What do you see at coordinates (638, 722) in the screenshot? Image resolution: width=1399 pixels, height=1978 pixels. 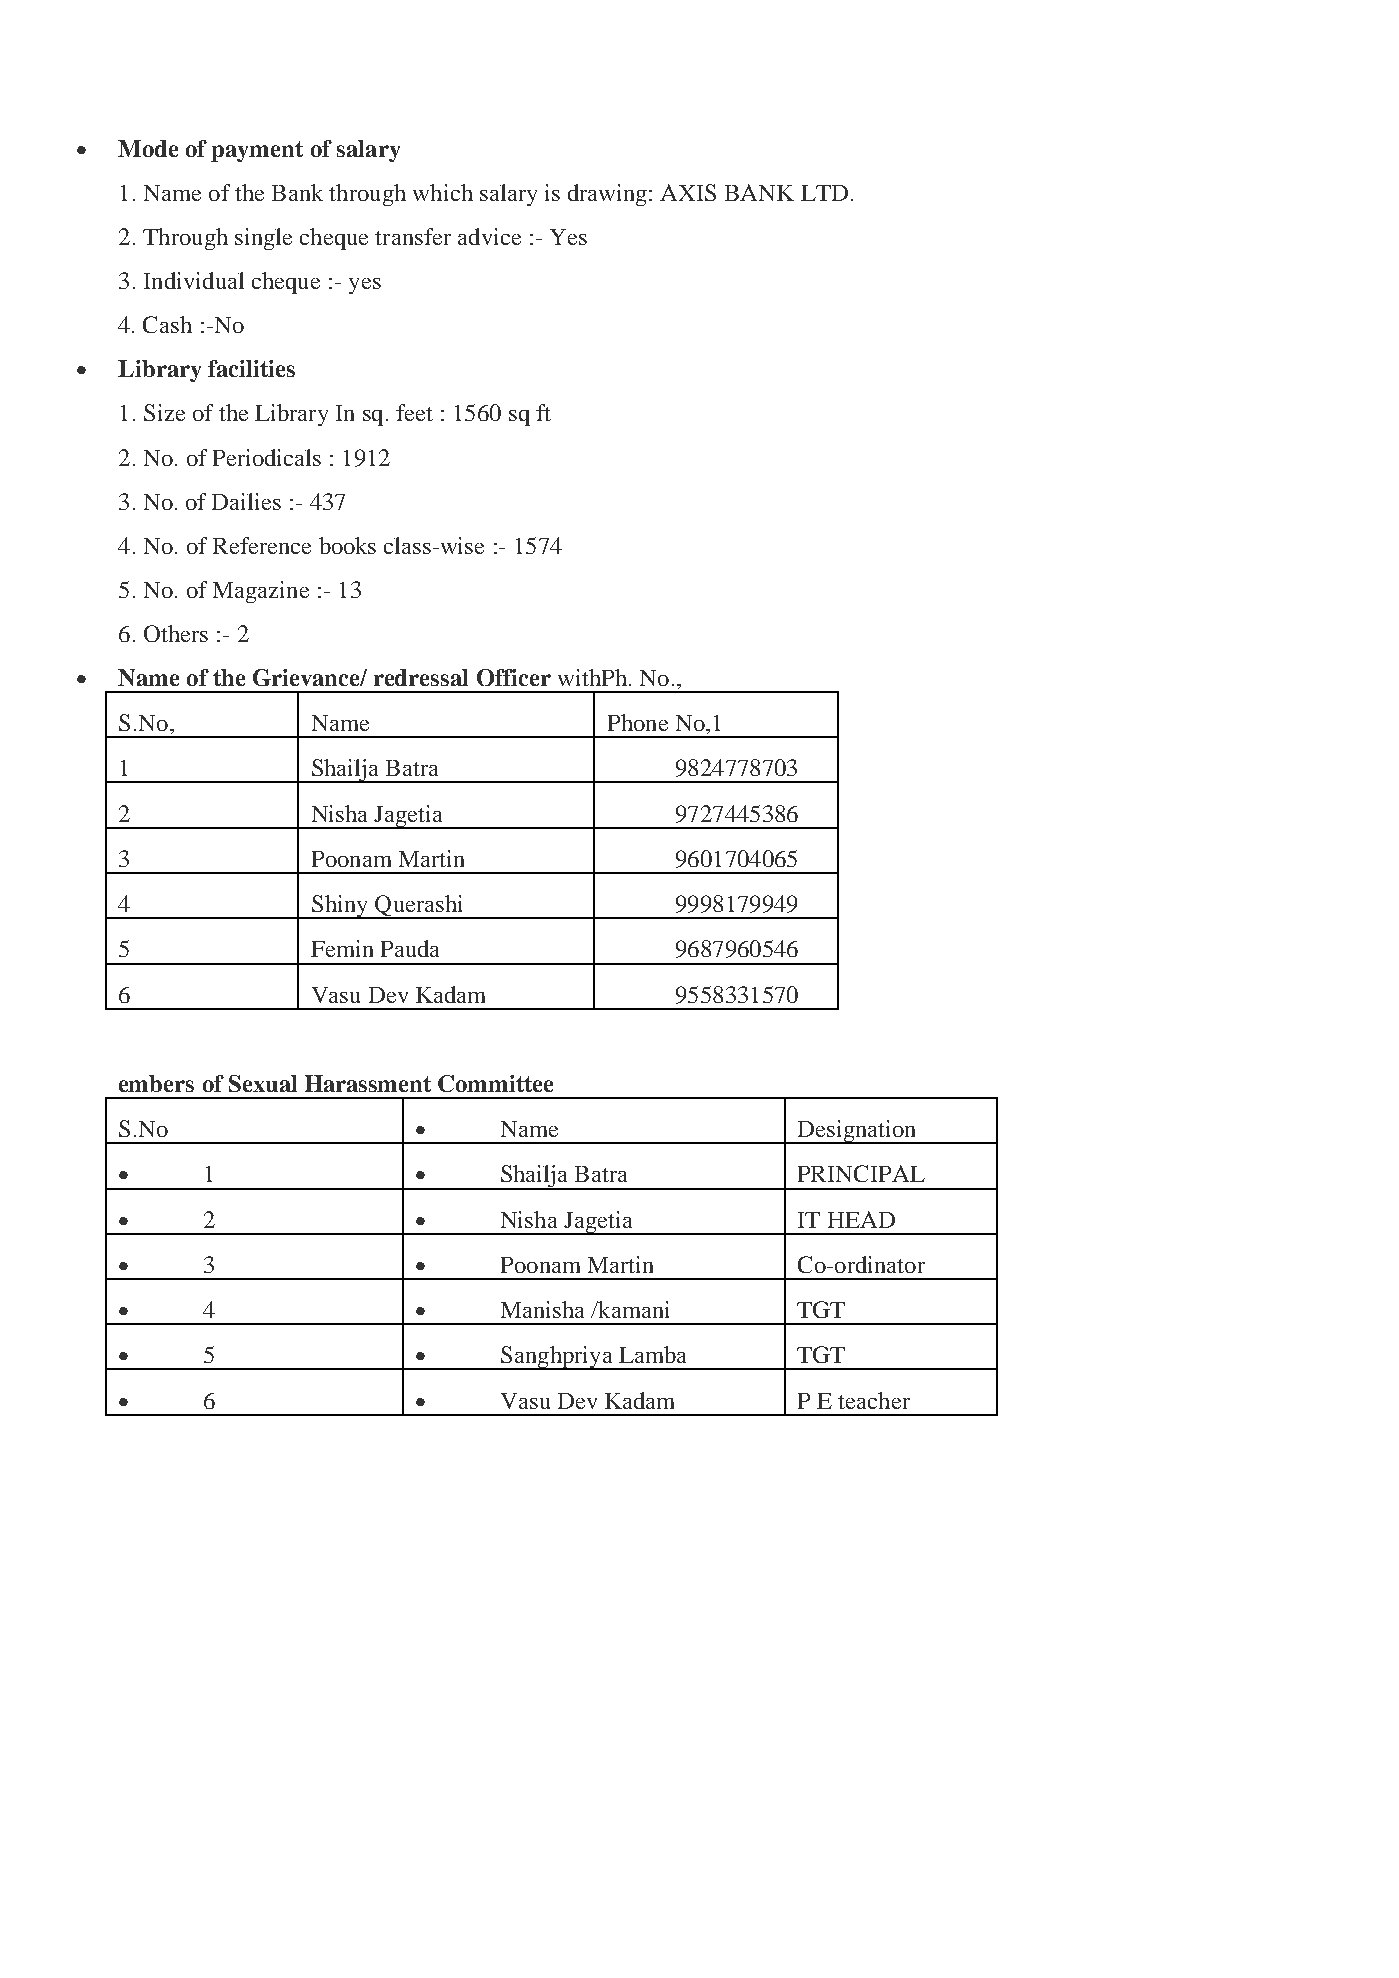 I see `Phone` at bounding box center [638, 722].
